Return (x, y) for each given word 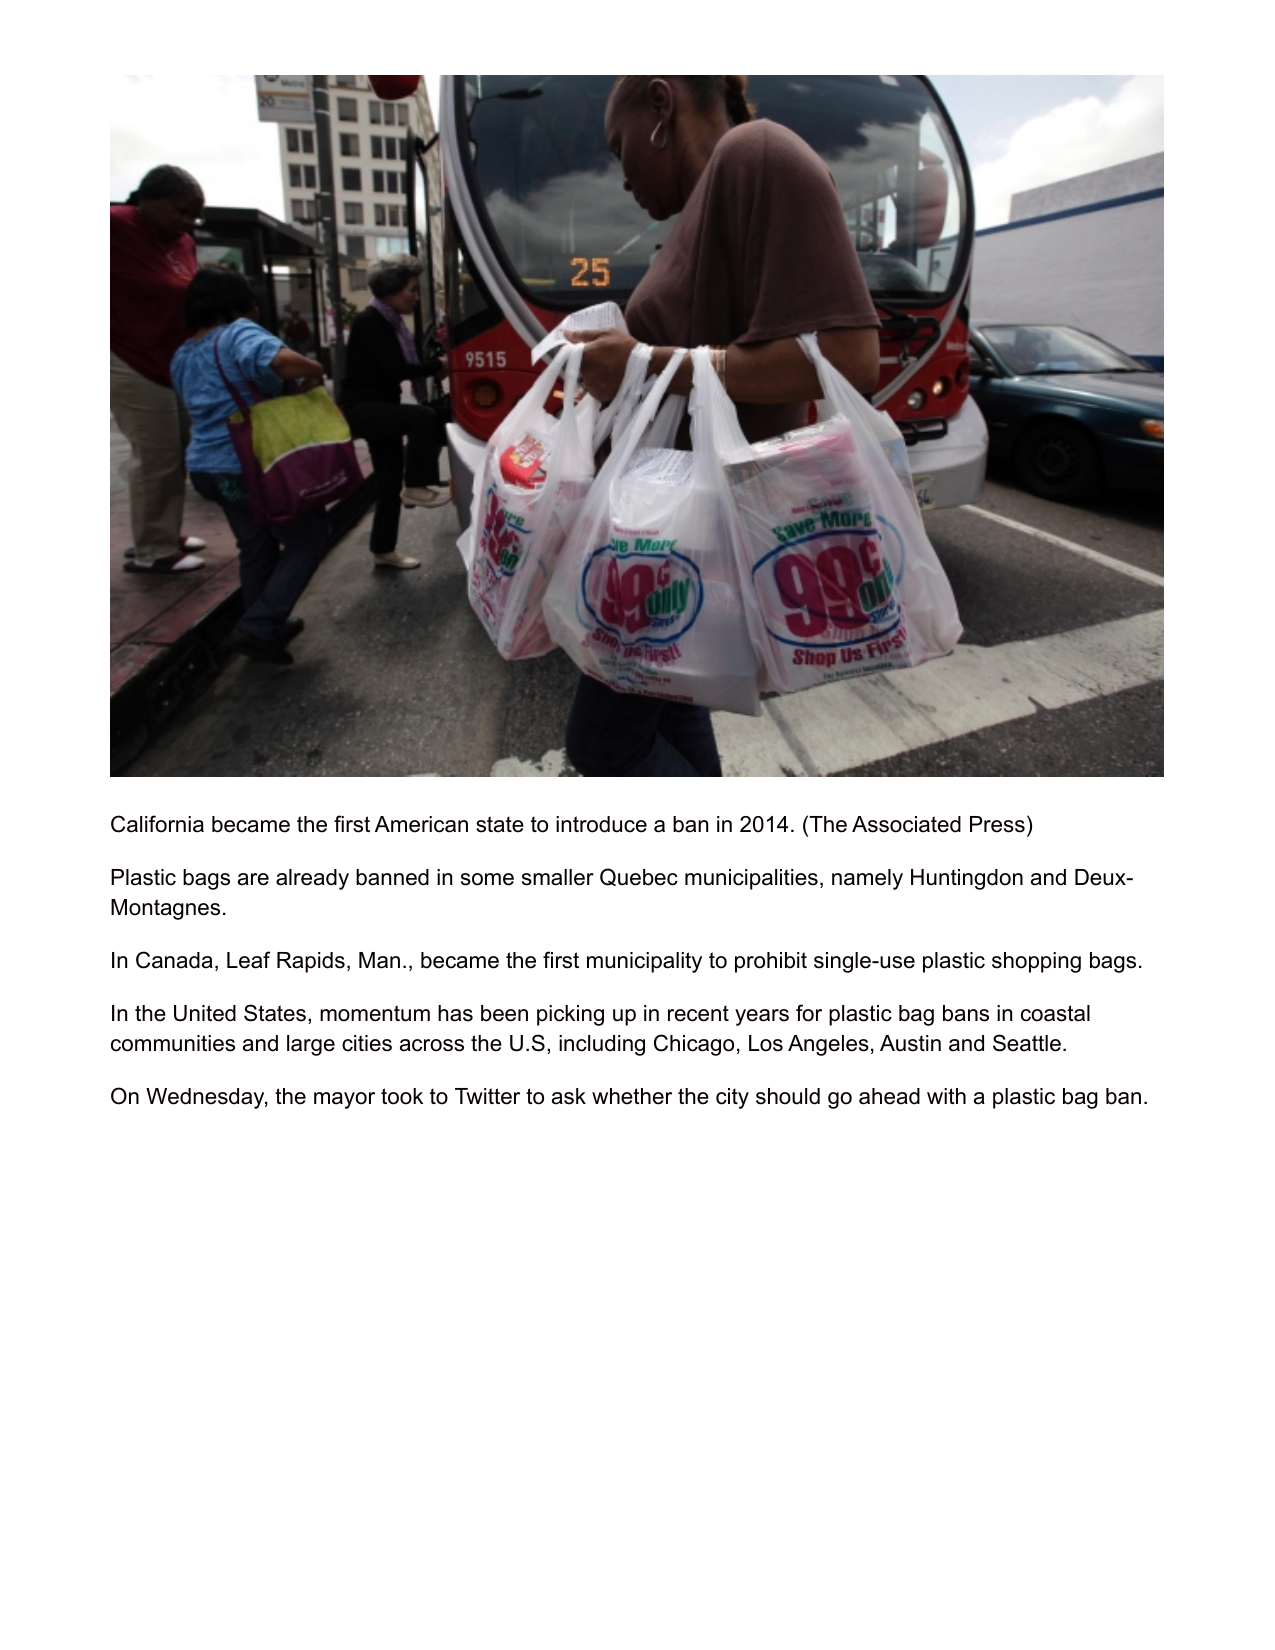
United (205, 1013)
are (253, 879)
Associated (906, 824)
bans (966, 1013)
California (157, 824)
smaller (558, 877)
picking (570, 1015)
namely (867, 879)
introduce (601, 824)
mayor (344, 1100)
